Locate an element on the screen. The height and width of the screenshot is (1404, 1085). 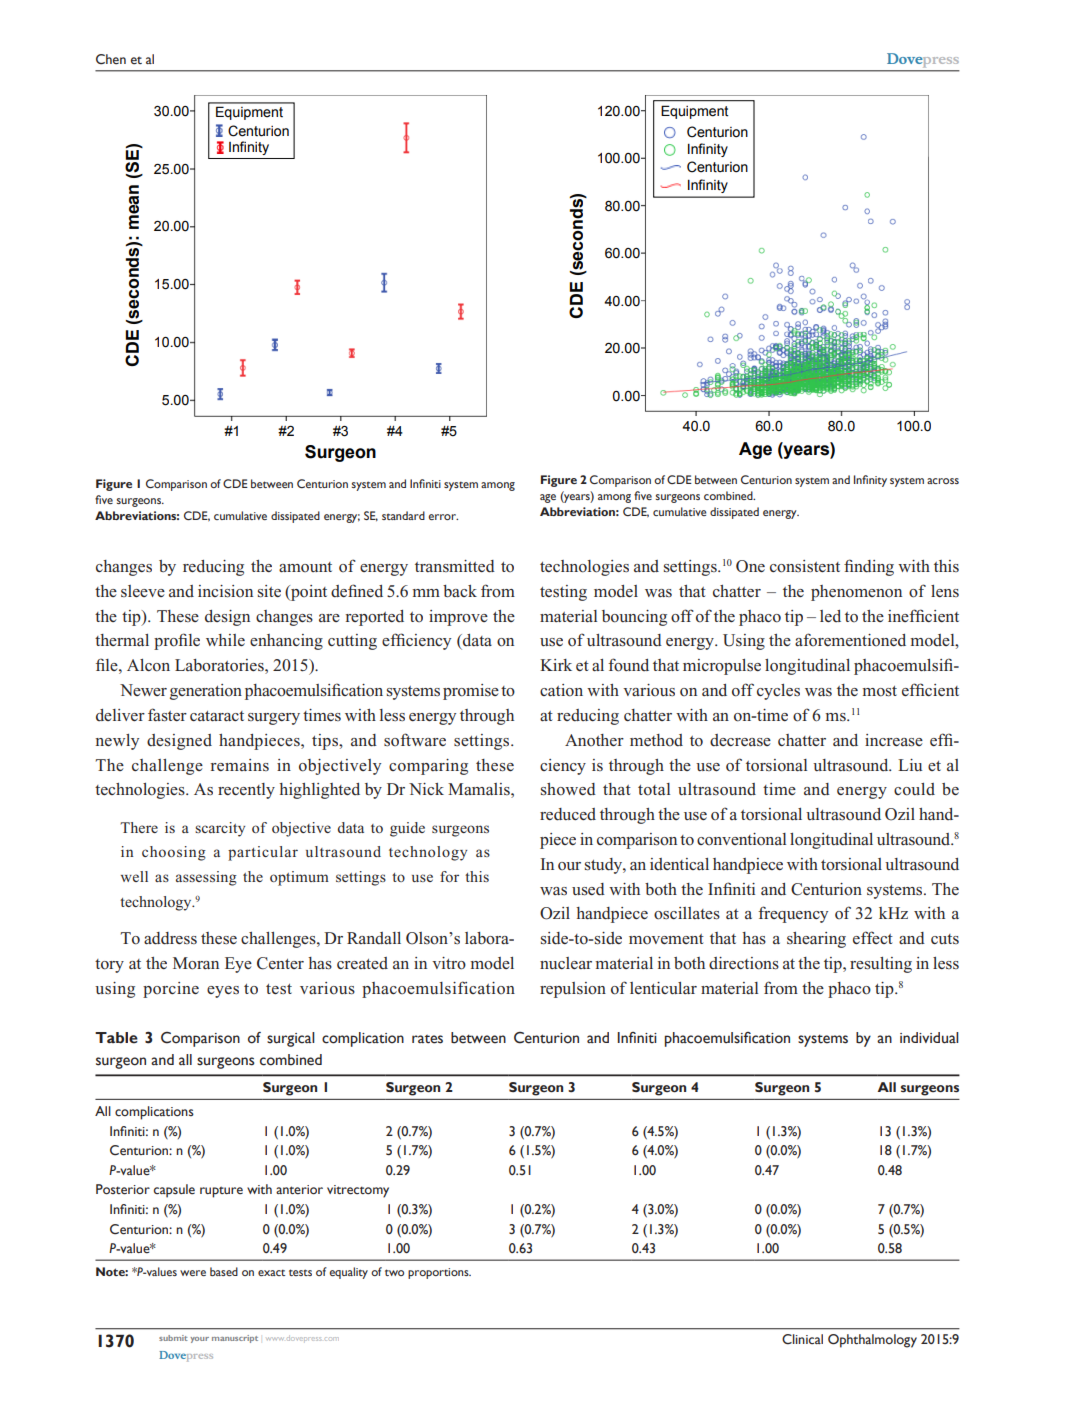
based is located at coordinates (224, 1271).
